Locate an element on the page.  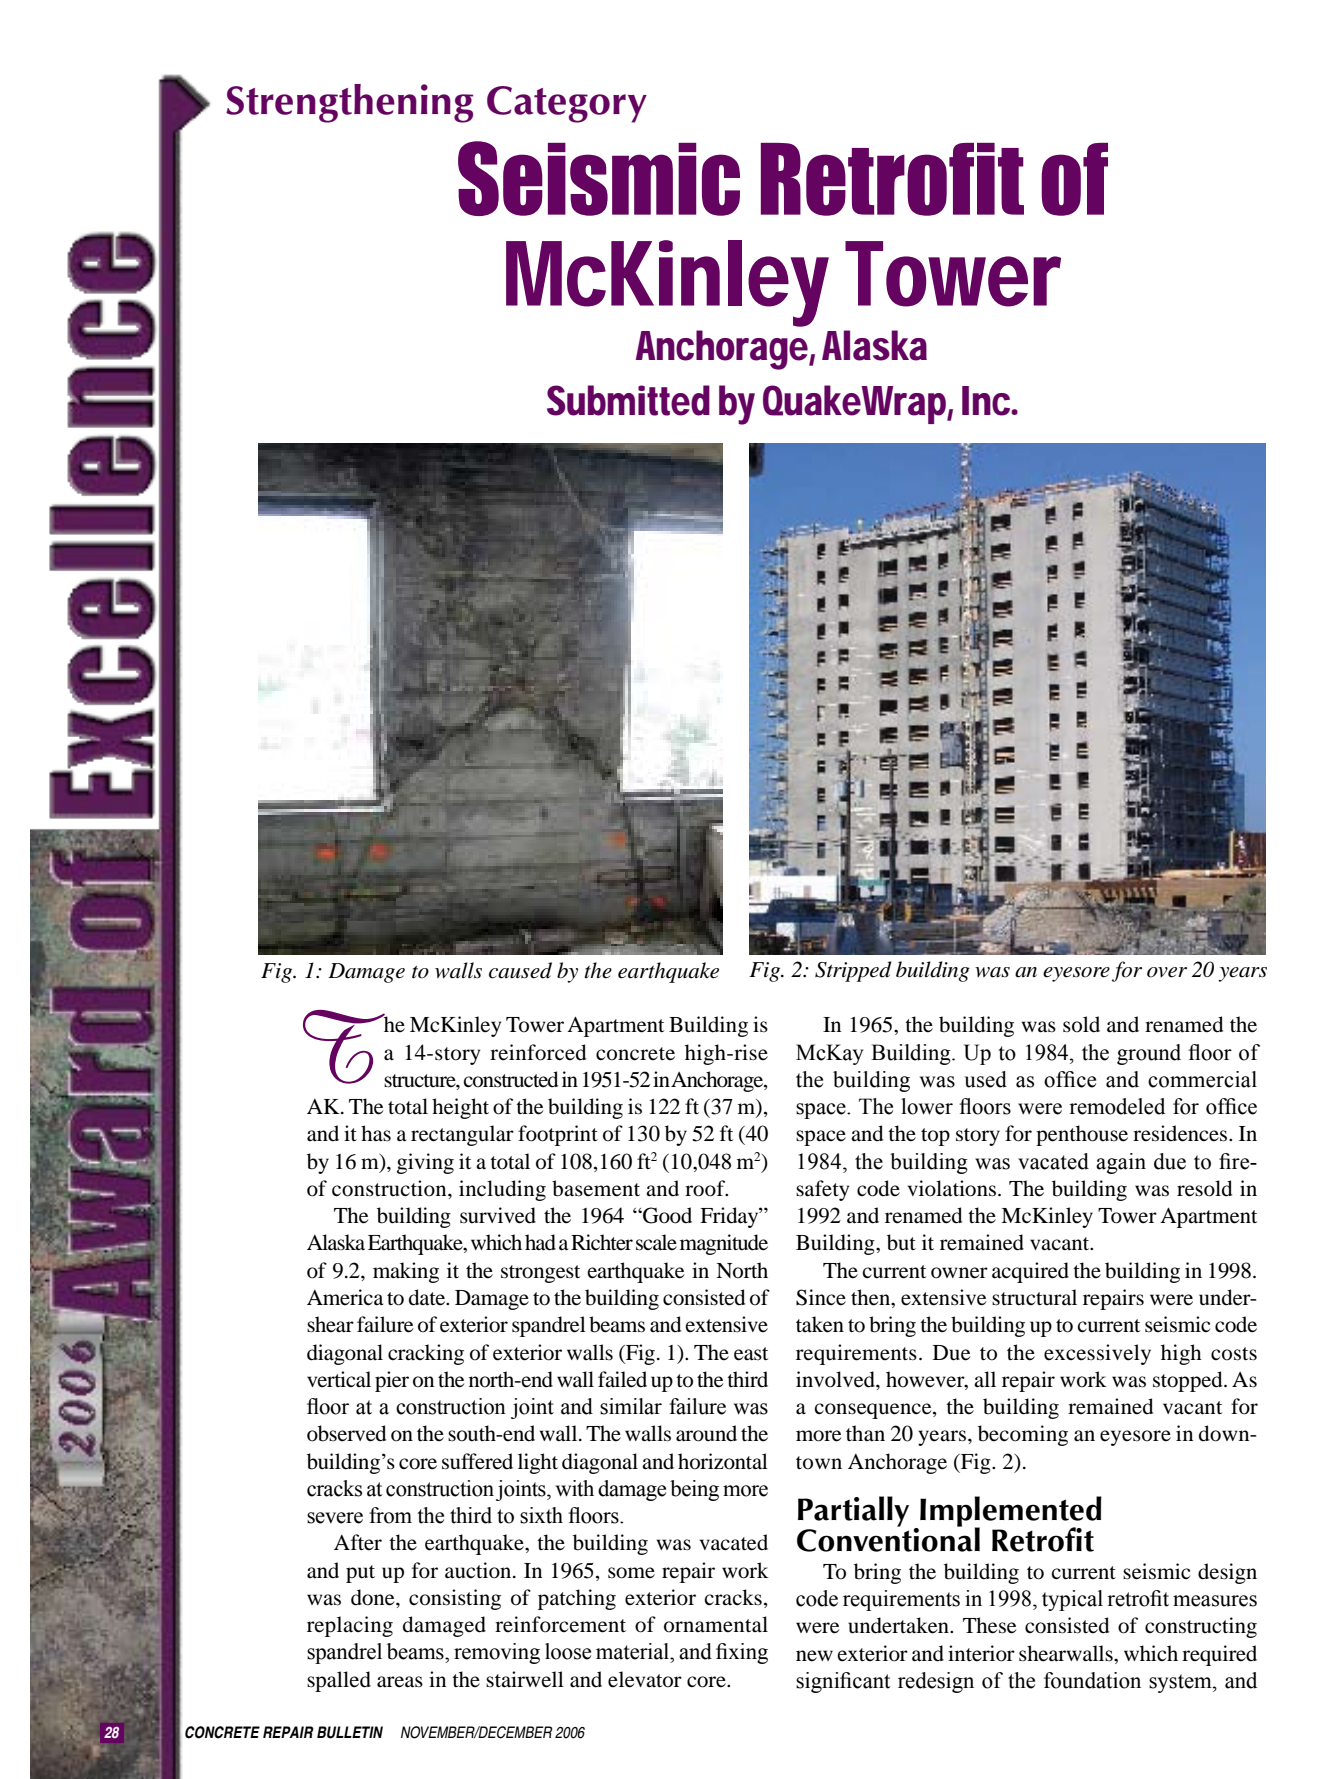
reinforced is located at coordinates (538, 1052).
